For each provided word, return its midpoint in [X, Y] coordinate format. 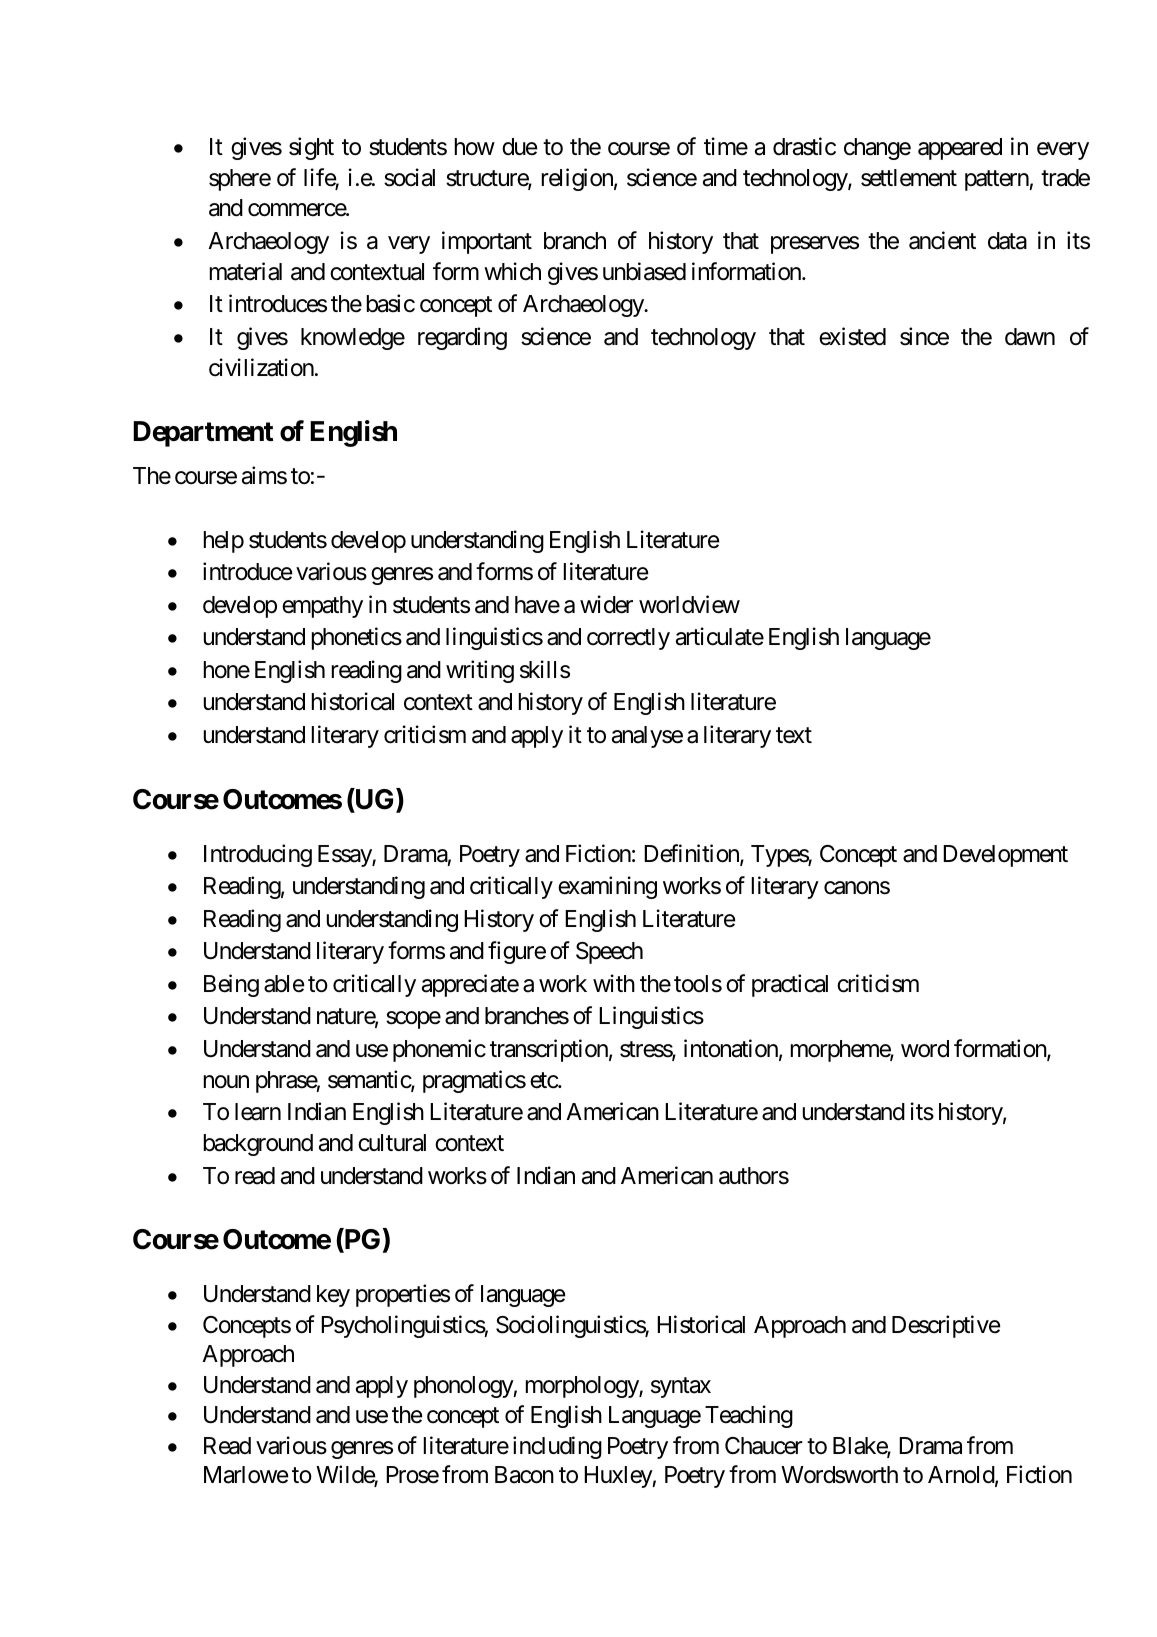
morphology [583, 1387]
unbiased [644, 271]
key [333, 1296]
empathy [322, 607]
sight [311, 148]
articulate [720, 636]
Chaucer [764, 1446]
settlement [909, 178]
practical [790, 985]
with [614, 983]
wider [606, 604]
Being [231, 985]
